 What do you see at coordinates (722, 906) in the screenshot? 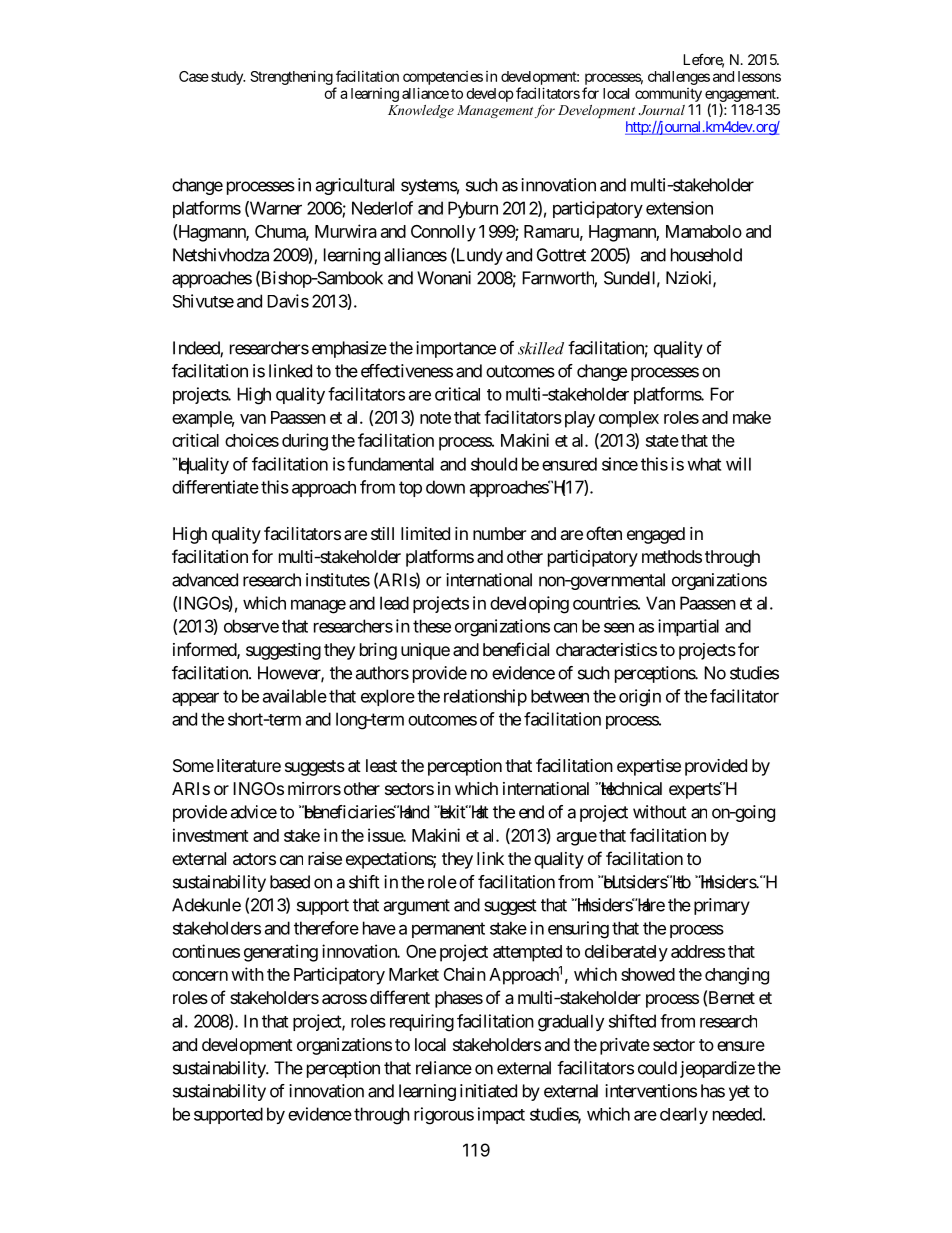
I see `primary` at bounding box center [722, 906].
